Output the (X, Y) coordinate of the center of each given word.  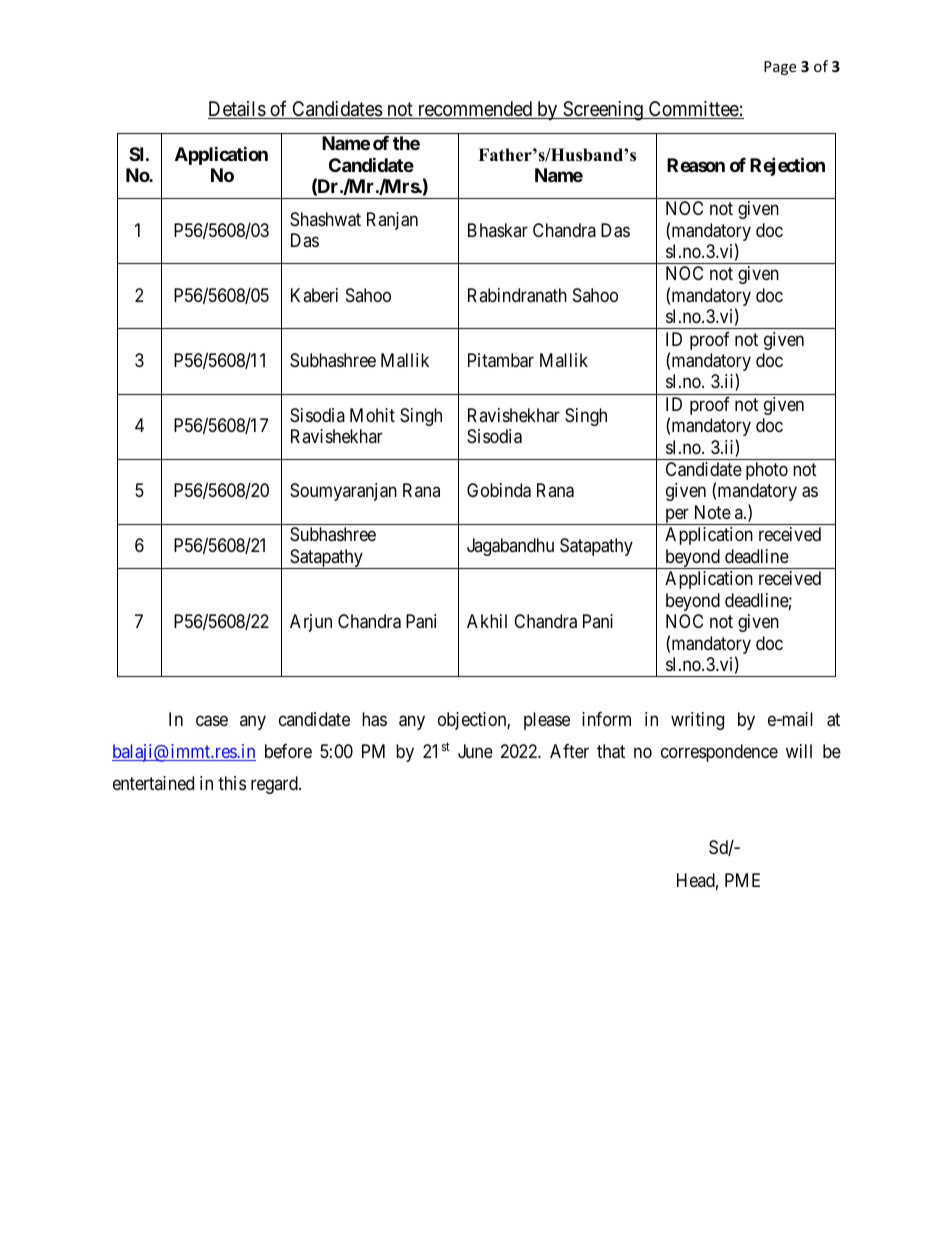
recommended (474, 110)
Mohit (372, 415)
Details (237, 110)
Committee (693, 110)
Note (713, 512)
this (232, 783)
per (677, 516)
